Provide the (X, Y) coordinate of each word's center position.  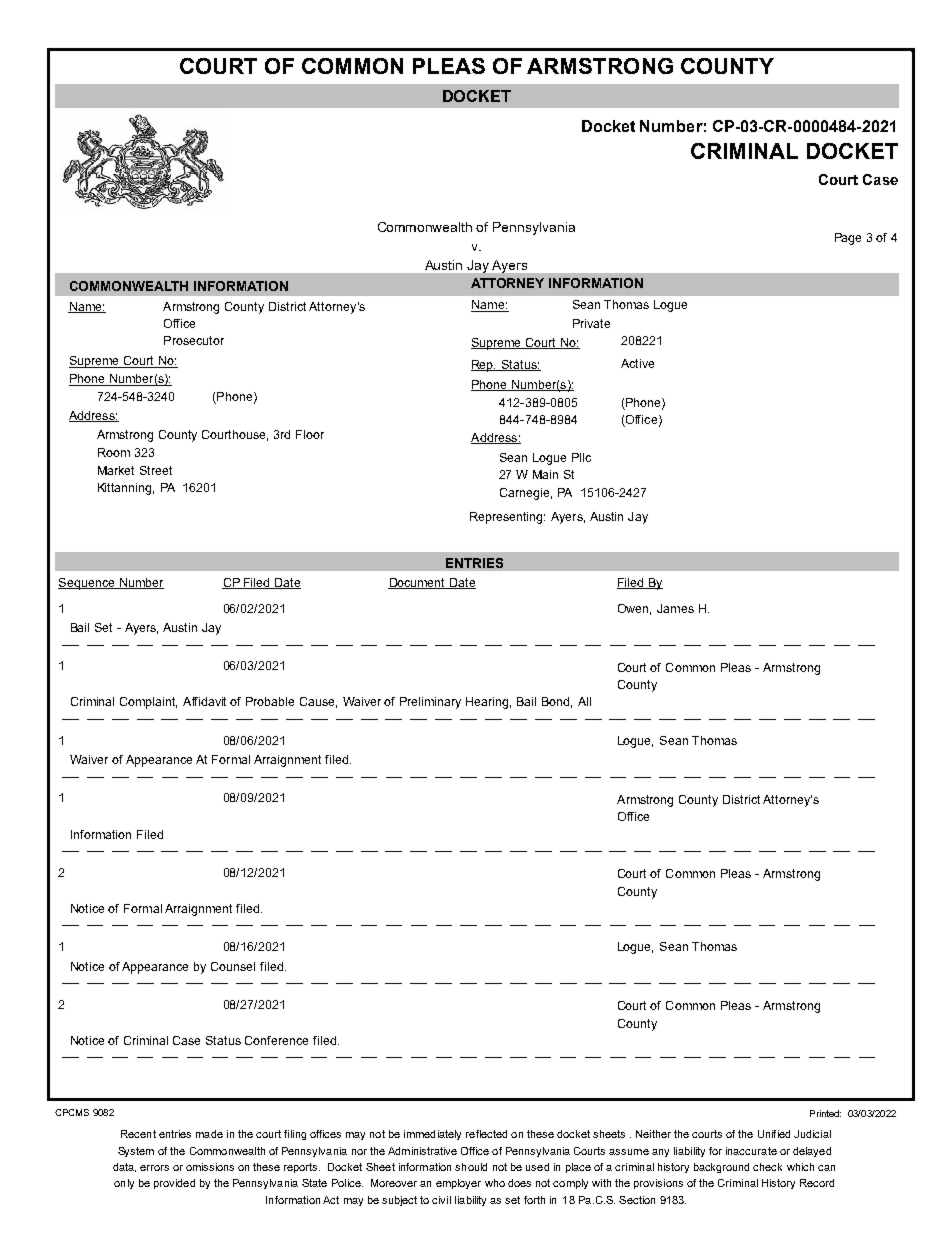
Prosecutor (194, 340)
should (471, 1167)
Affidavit (204, 701)
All (584, 701)
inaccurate (751, 1151)
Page (848, 239)
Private (591, 323)
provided (174, 1184)
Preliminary (430, 703)
